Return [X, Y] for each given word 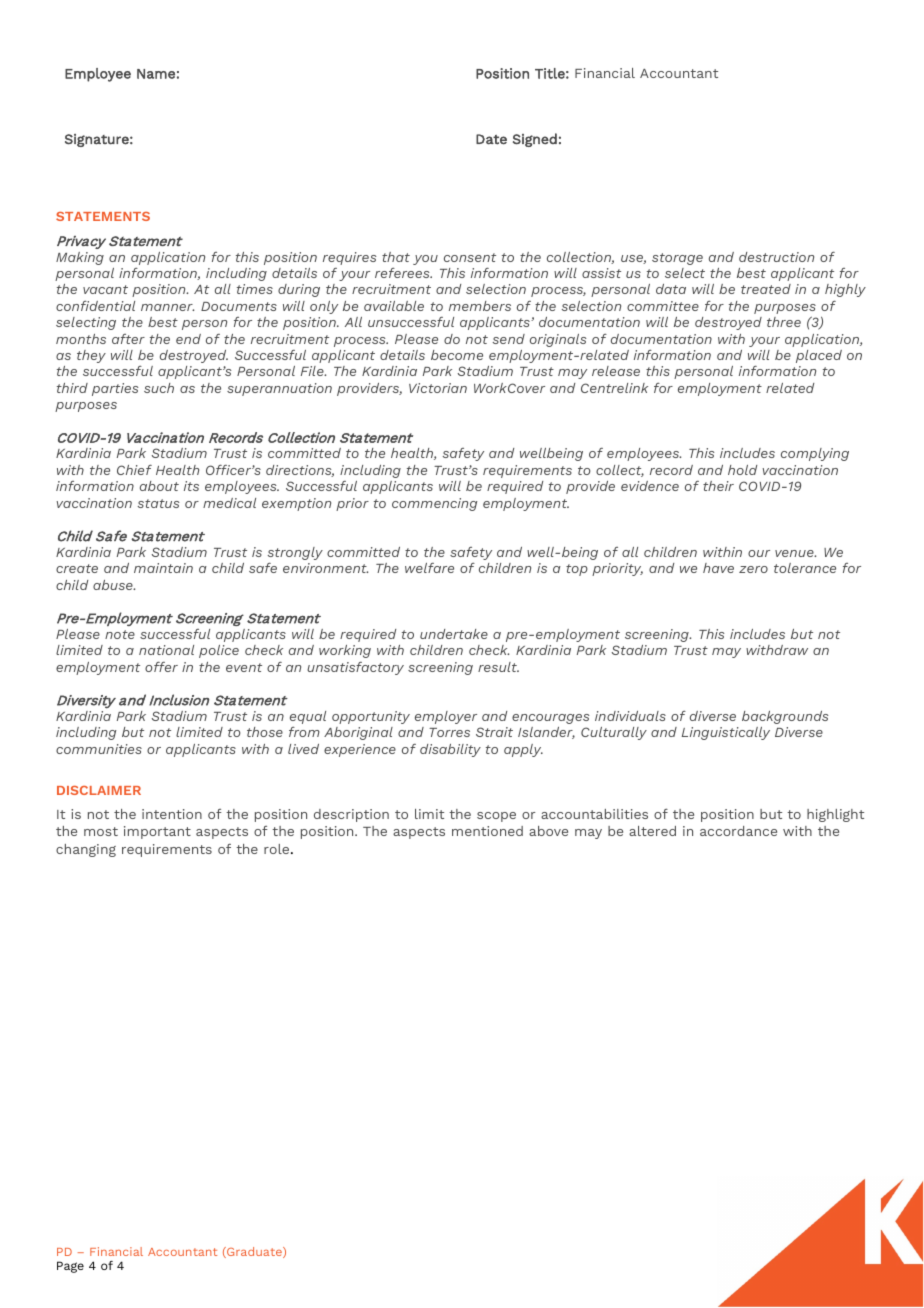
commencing [434, 504]
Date [491, 139]
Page [70, 1267]
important [157, 832]
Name [156, 74]
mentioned [487, 831]
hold [742, 470]
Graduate [254, 1252]
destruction [776, 257]
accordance [738, 831]
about [159, 486]
